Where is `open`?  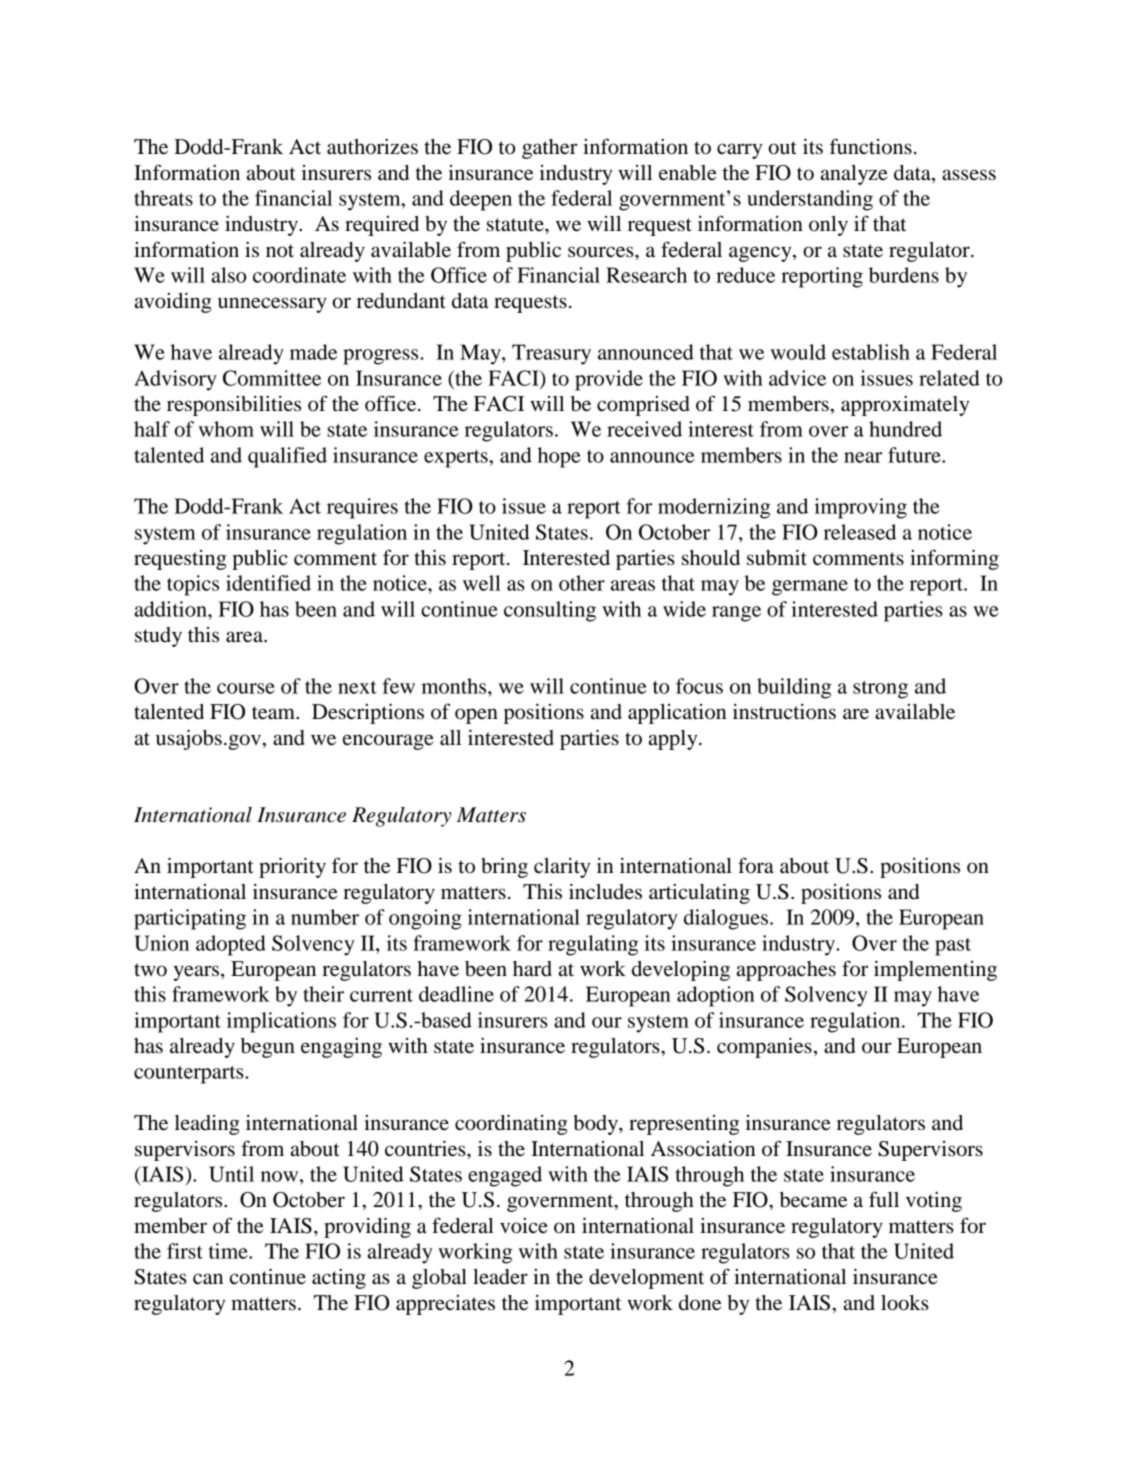 open is located at coordinates (476, 716).
